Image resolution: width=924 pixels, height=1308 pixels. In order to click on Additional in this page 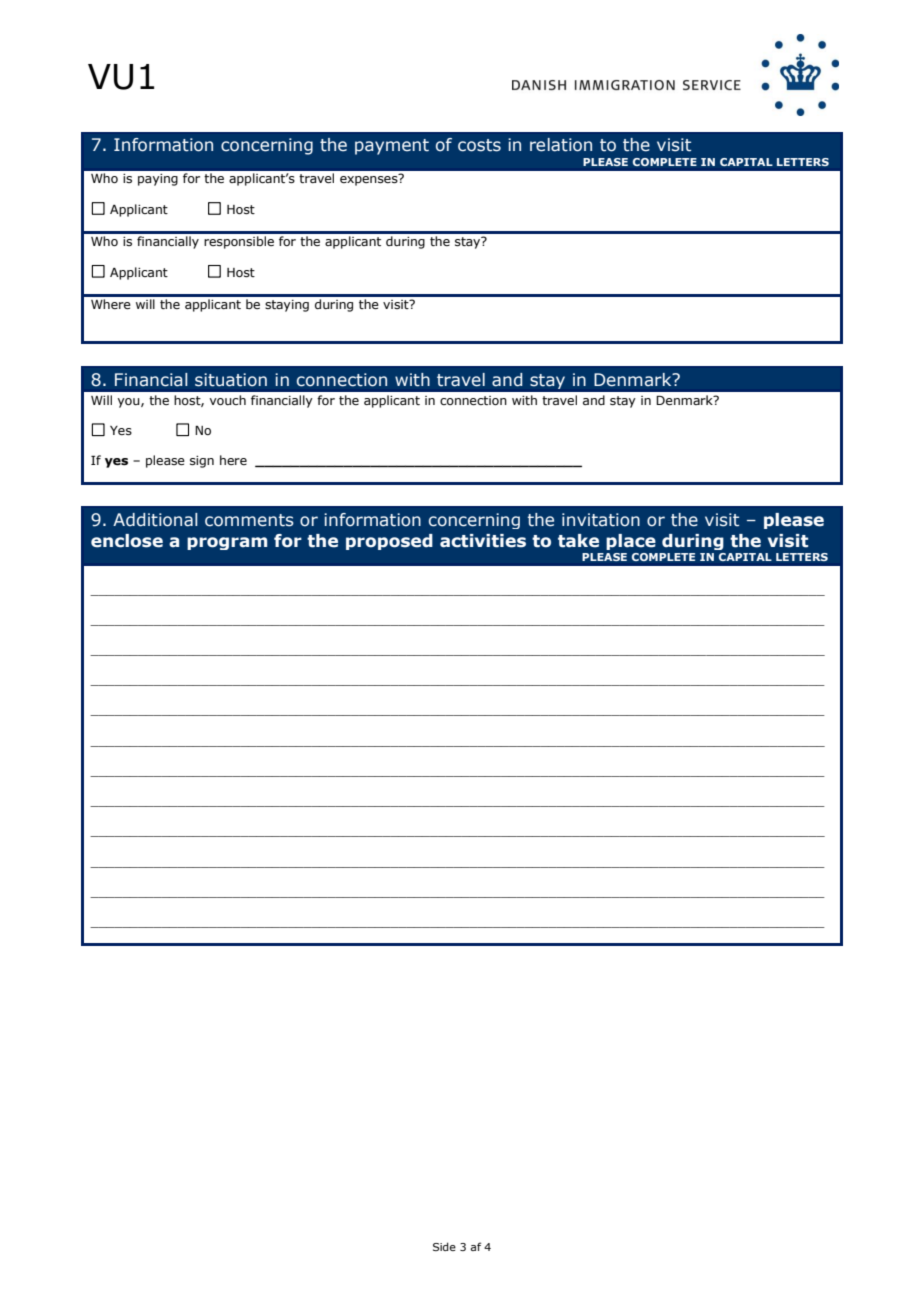, I will do `click(155, 520)`.
